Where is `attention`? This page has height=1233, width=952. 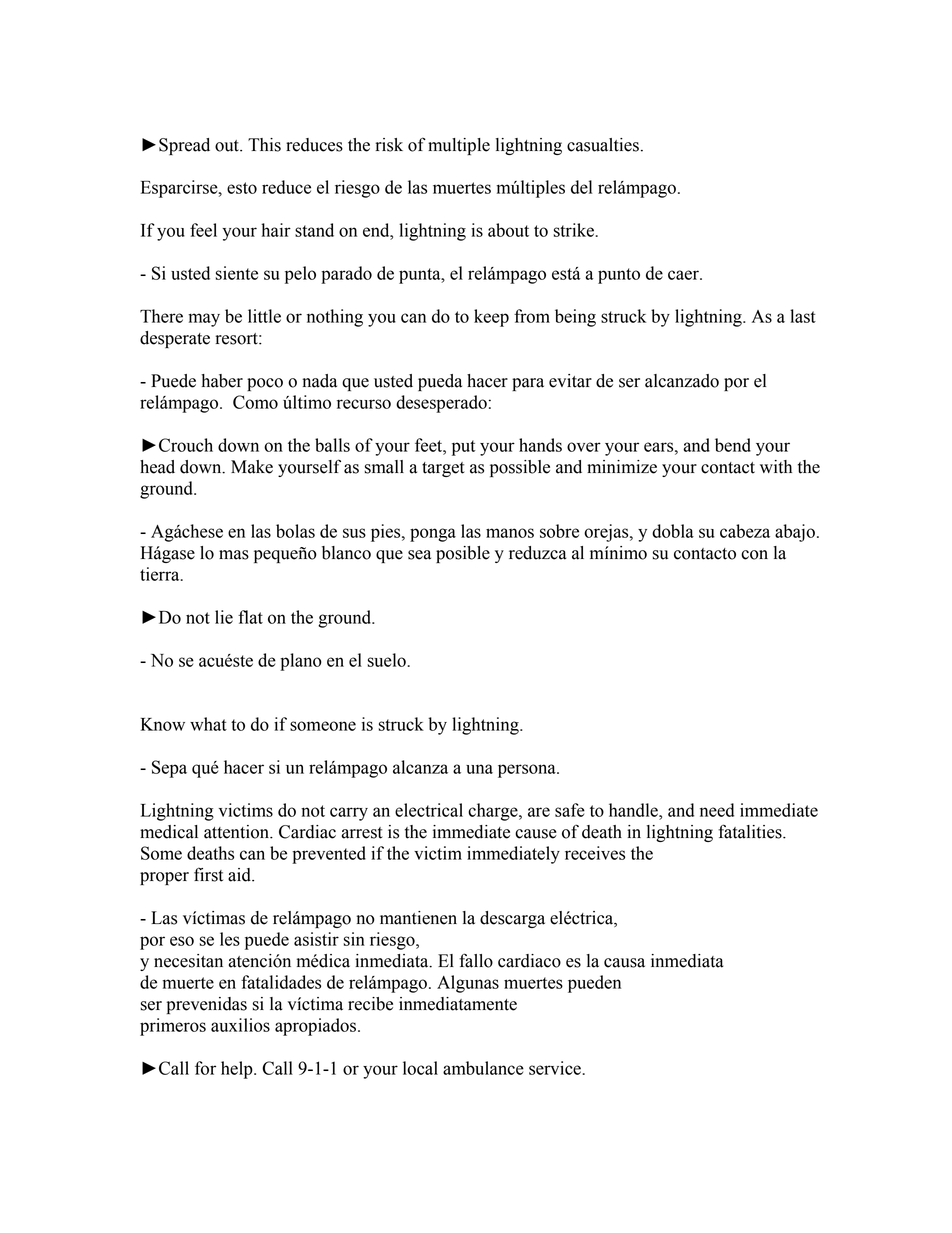 attention is located at coordinates (237, 832).
